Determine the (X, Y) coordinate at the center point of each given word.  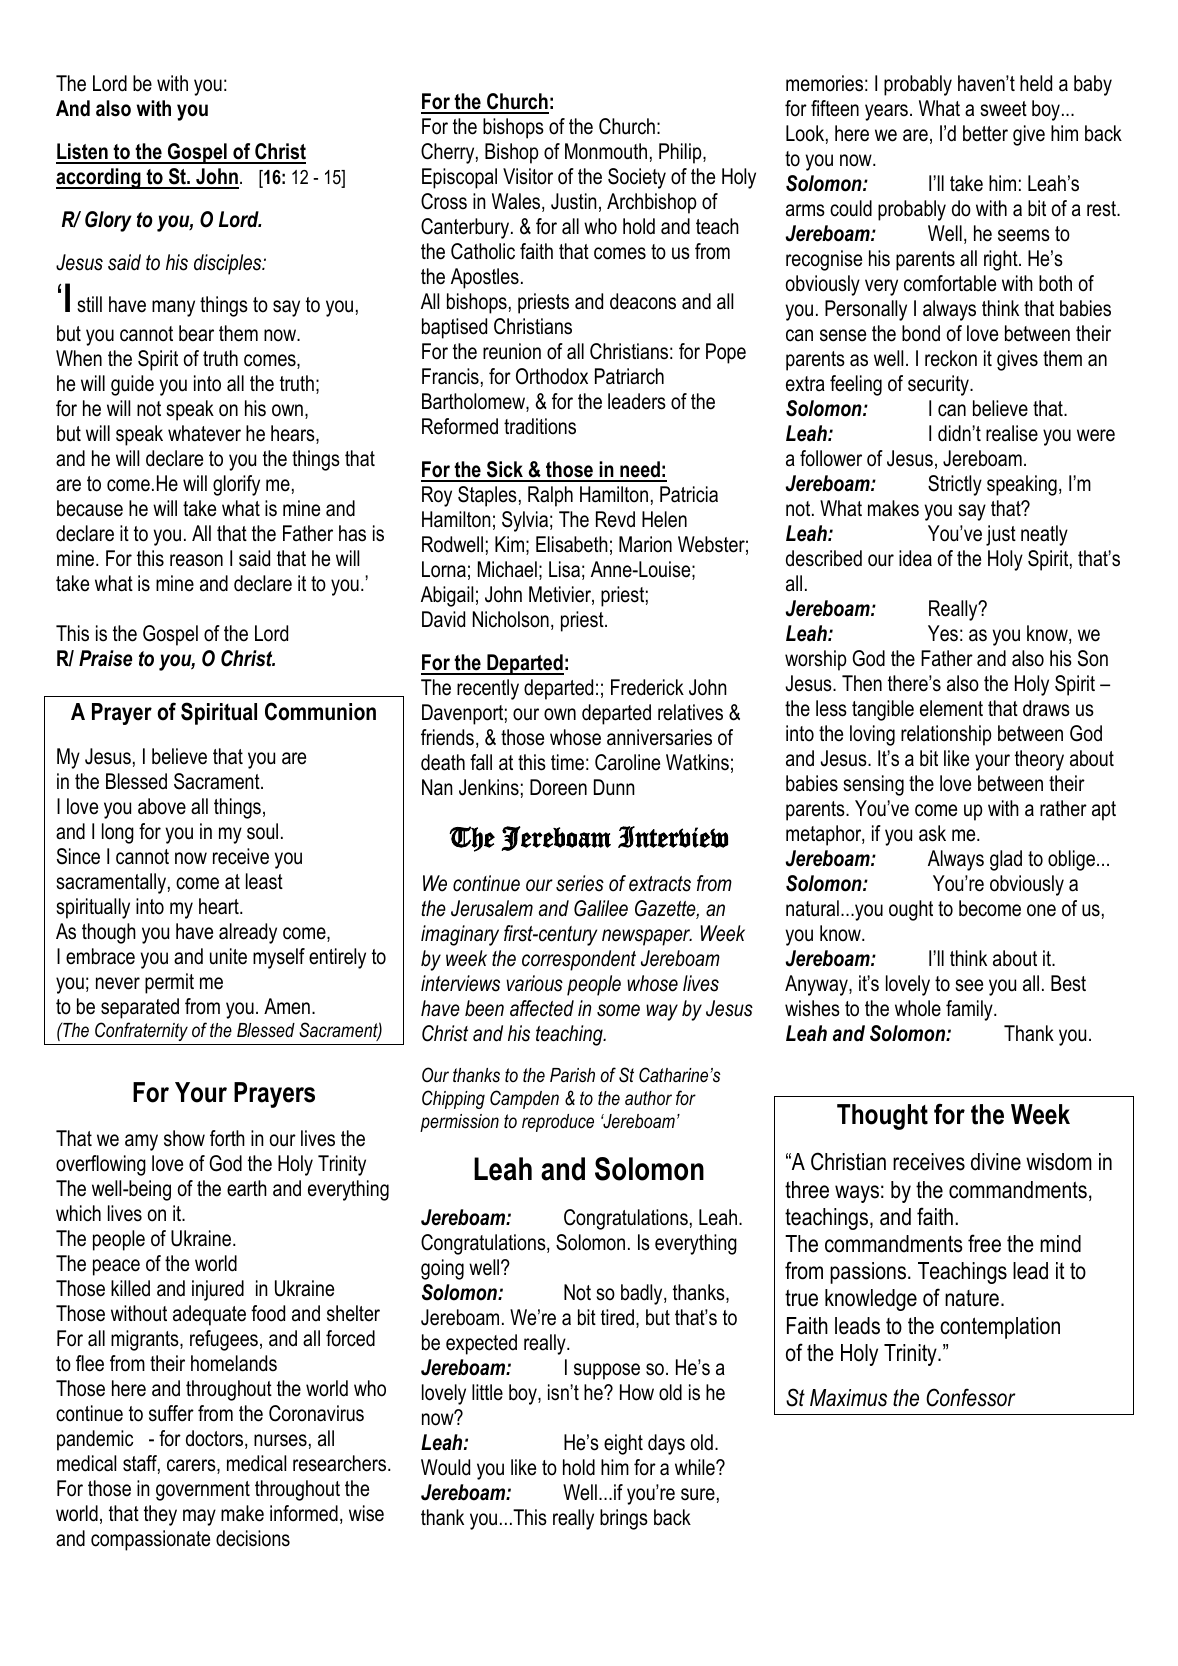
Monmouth (606, 151)
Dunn (614, 787)
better (985, 133)
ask (932, 833)
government (203, 1491)
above (162, 806)
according (99, 178)
